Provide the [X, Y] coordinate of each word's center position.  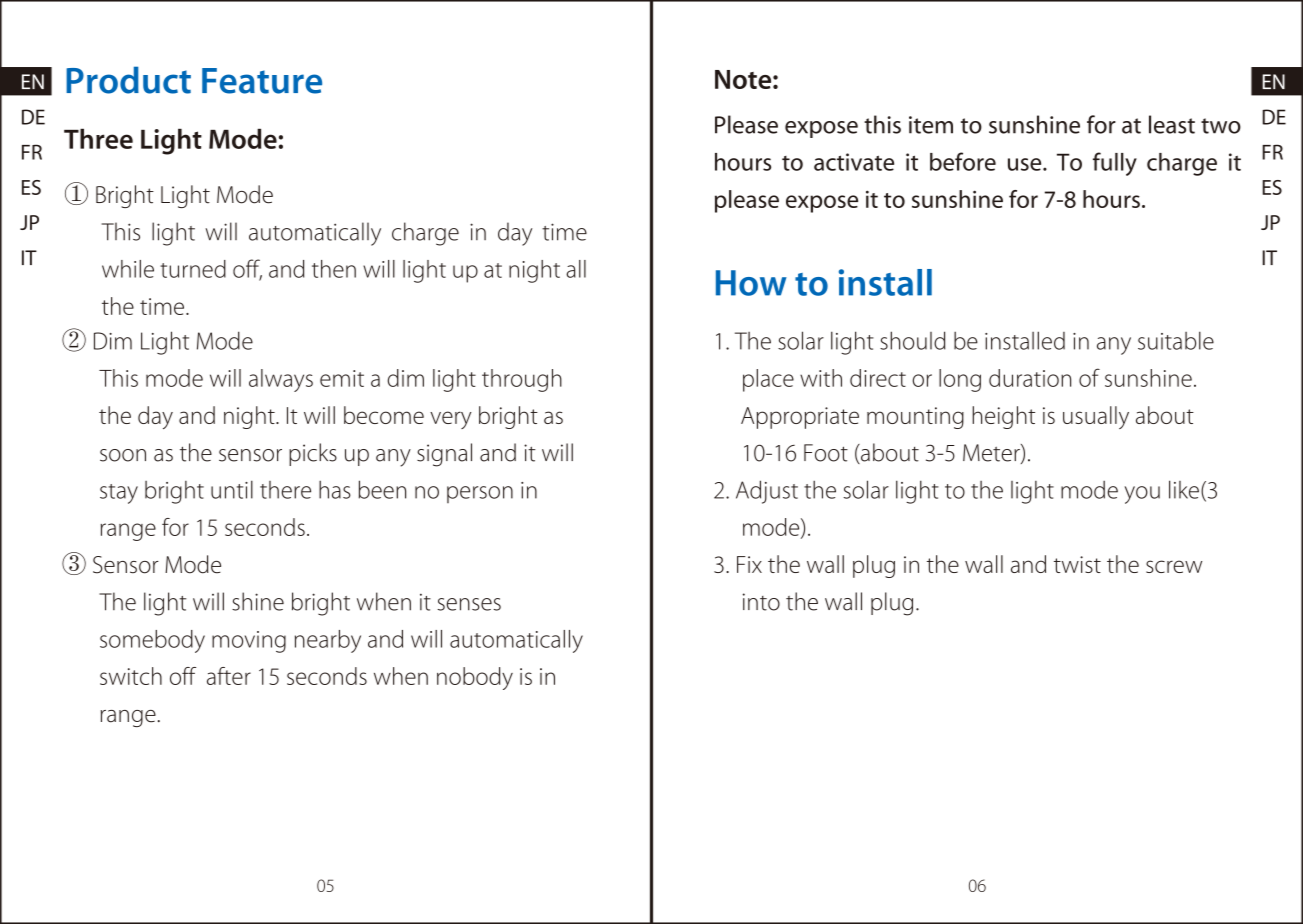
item [931, 125]
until [232, 489]
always [281, 380]
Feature [262, 81]
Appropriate [800, 418]
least [1172, 124]
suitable [1176, 340]
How [751, 283]
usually [1096, 417]
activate [854, 162]
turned [193, 269]
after [229, 676]
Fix [749, 564]
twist [1077, 564]
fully [1115, 164]
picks [313, 454]
